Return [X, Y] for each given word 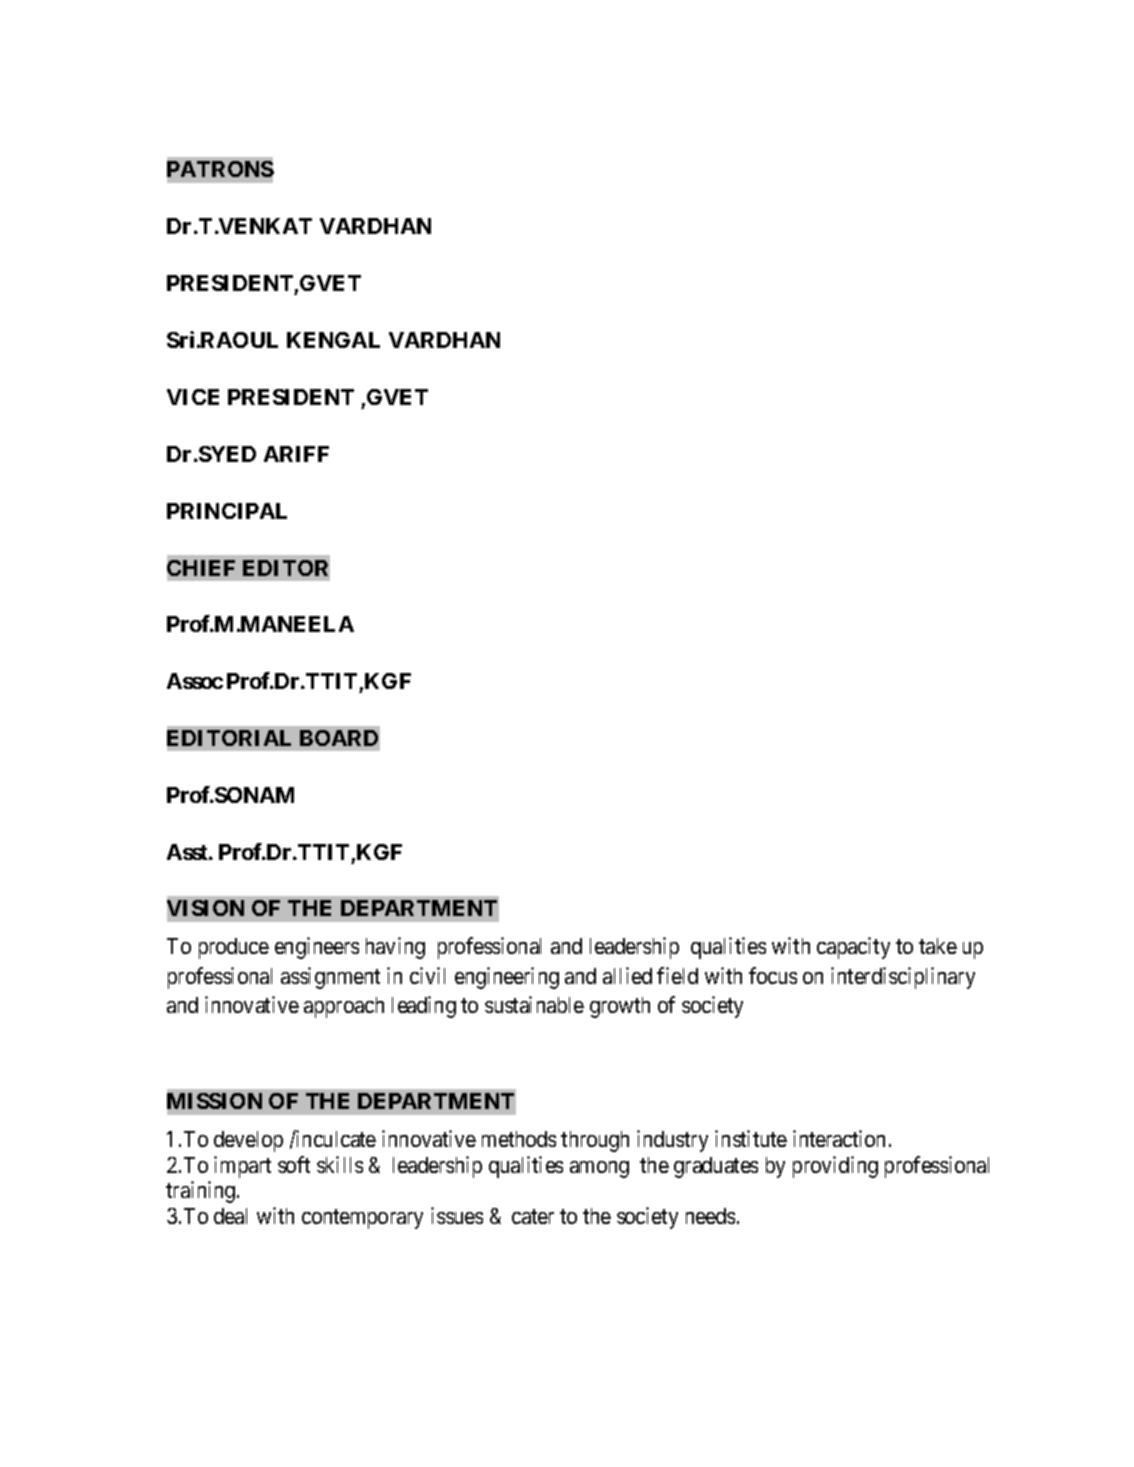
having [395, 948]
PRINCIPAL [227, 511]
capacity [853, 948]
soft [294, 1164]
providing [835, 1167]
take [938, 946]
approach [344, 1007]
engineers [317, 948]
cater [533, 1216]
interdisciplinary [903, 978]
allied [627, 975]
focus [773, 975]
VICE [193, 397]
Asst [188, 852]
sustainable [534, 1004]
